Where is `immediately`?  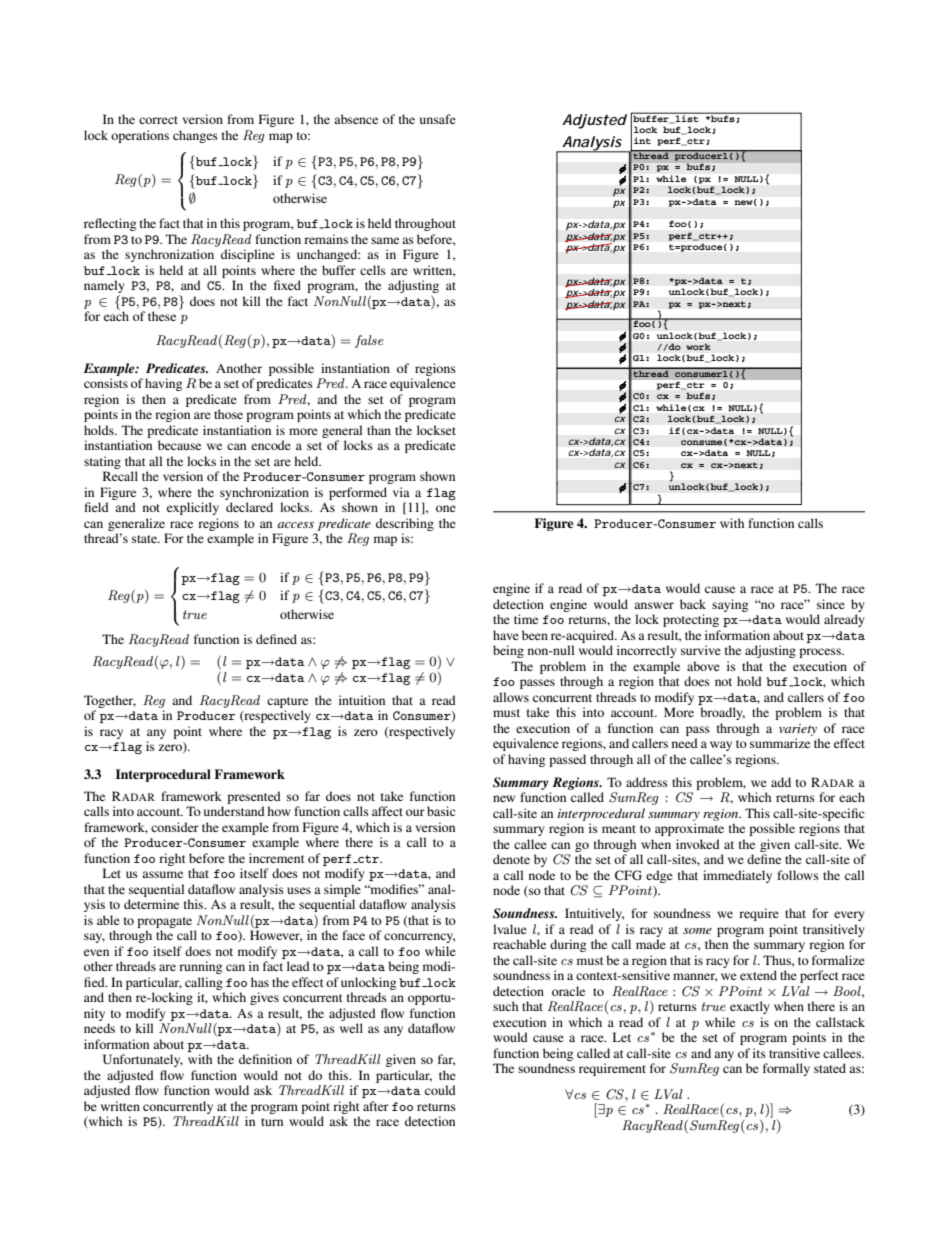
immediately is located at coordinates (737, 876).
